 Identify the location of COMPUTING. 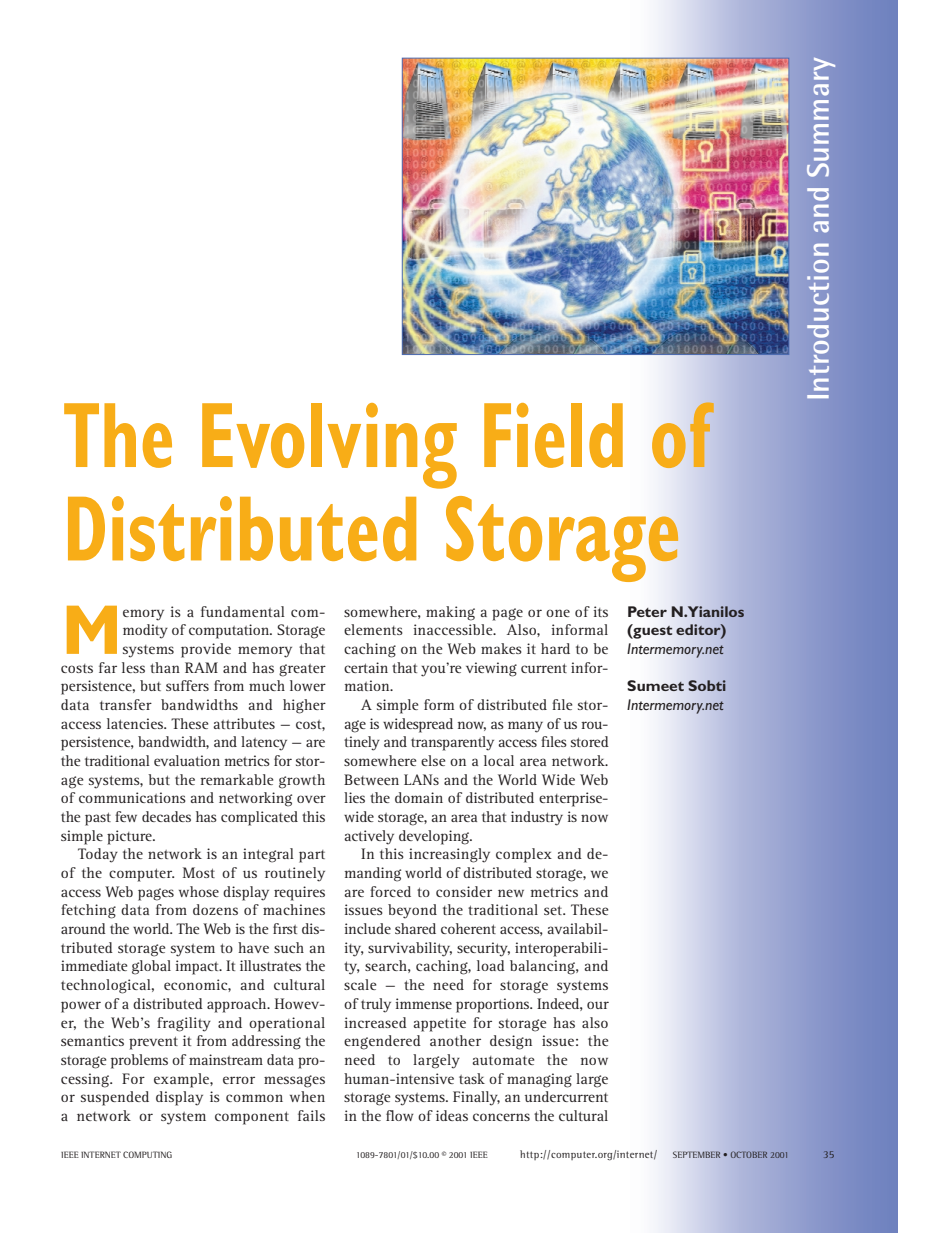
(147, 1154).
